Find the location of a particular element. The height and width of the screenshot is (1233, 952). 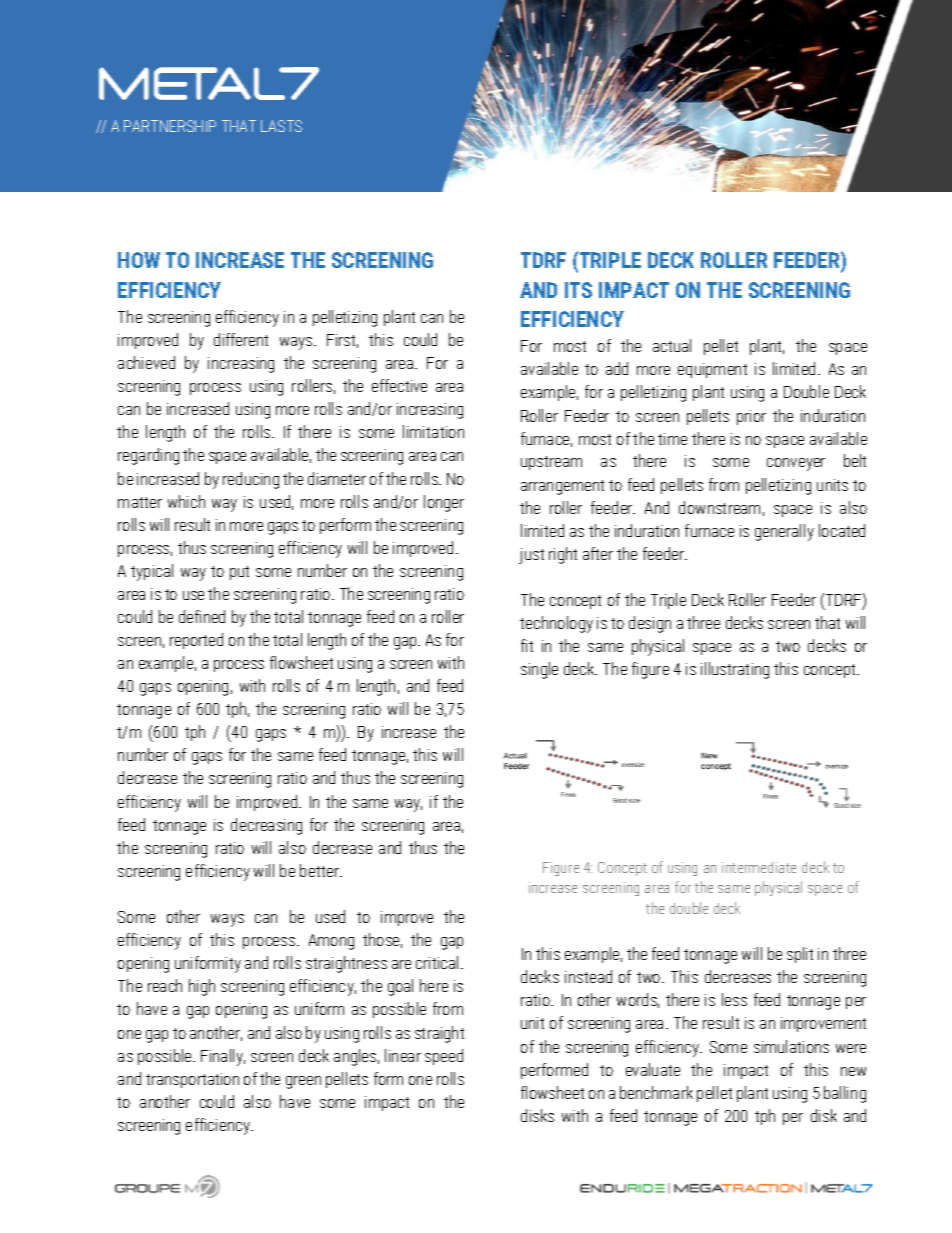

LASTS is located at coordinates (281, 126).
